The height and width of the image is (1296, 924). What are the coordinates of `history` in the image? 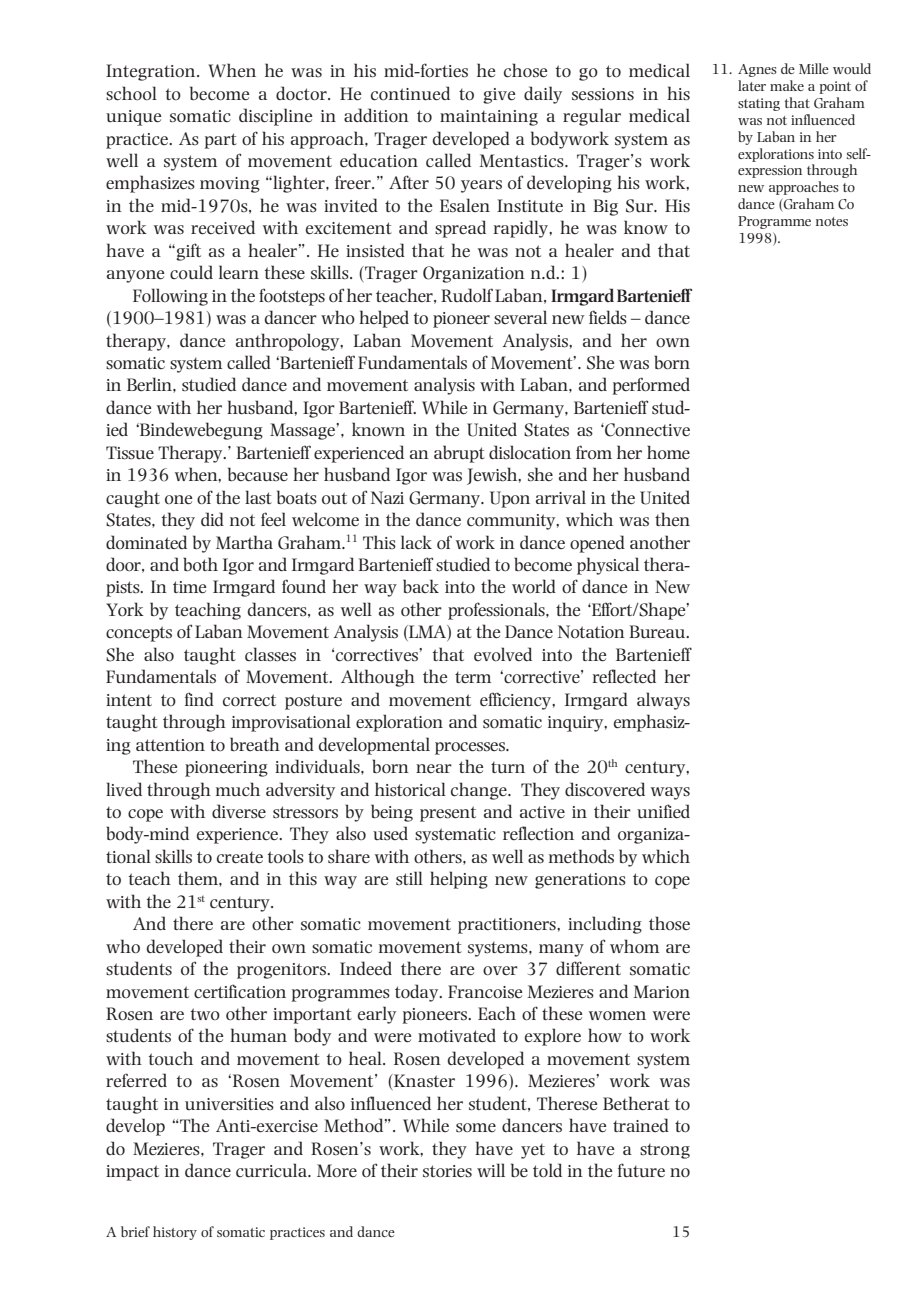 It's located at (175, 1233).
